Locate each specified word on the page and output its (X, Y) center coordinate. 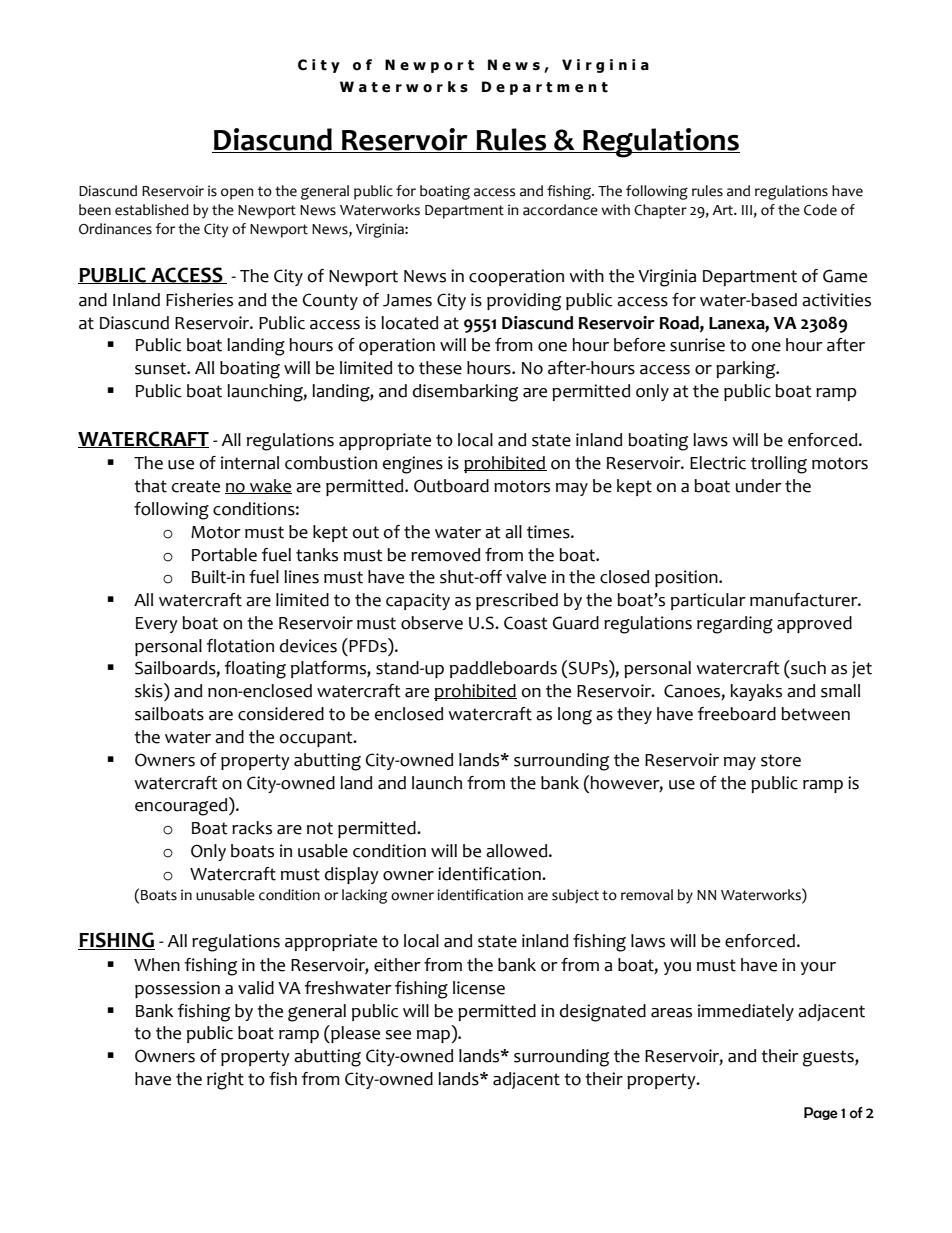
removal (647, 895)
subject (575, 896)
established (152, 210)
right (225, 1081)
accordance (560, 210)
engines (412, 465)
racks (252, 828)
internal (250, 463)
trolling (779, 465)
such (807, 667)
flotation (240, 646)
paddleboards (503, 669)
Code (820, 210)
